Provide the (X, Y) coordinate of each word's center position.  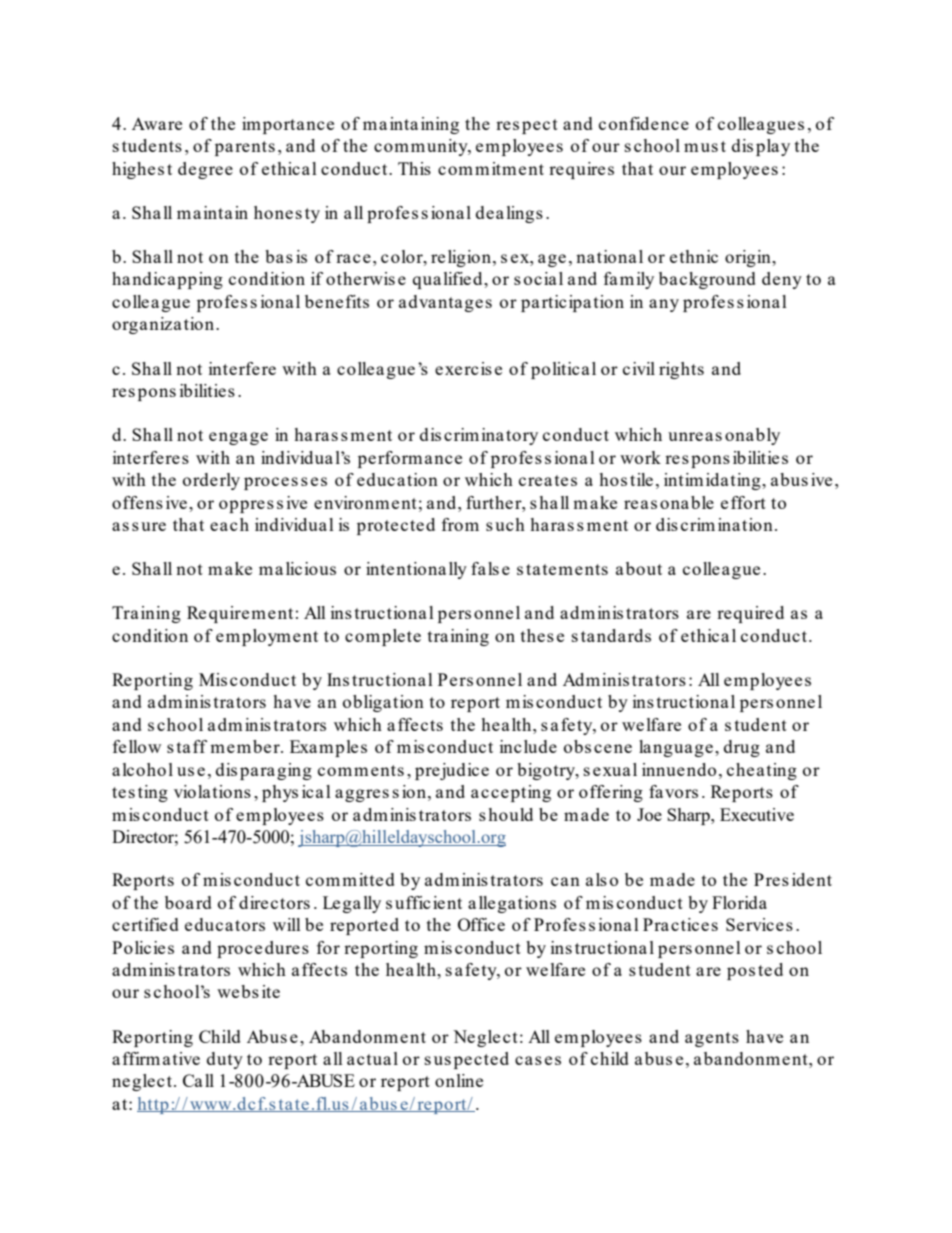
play (773, 147)
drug (742, 748)
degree (205, 170)
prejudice (452, 771)
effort (743, 502)
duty (225, 1060)
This (414, 168)
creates (548, 480)
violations (212, 791)
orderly (211, 481)
